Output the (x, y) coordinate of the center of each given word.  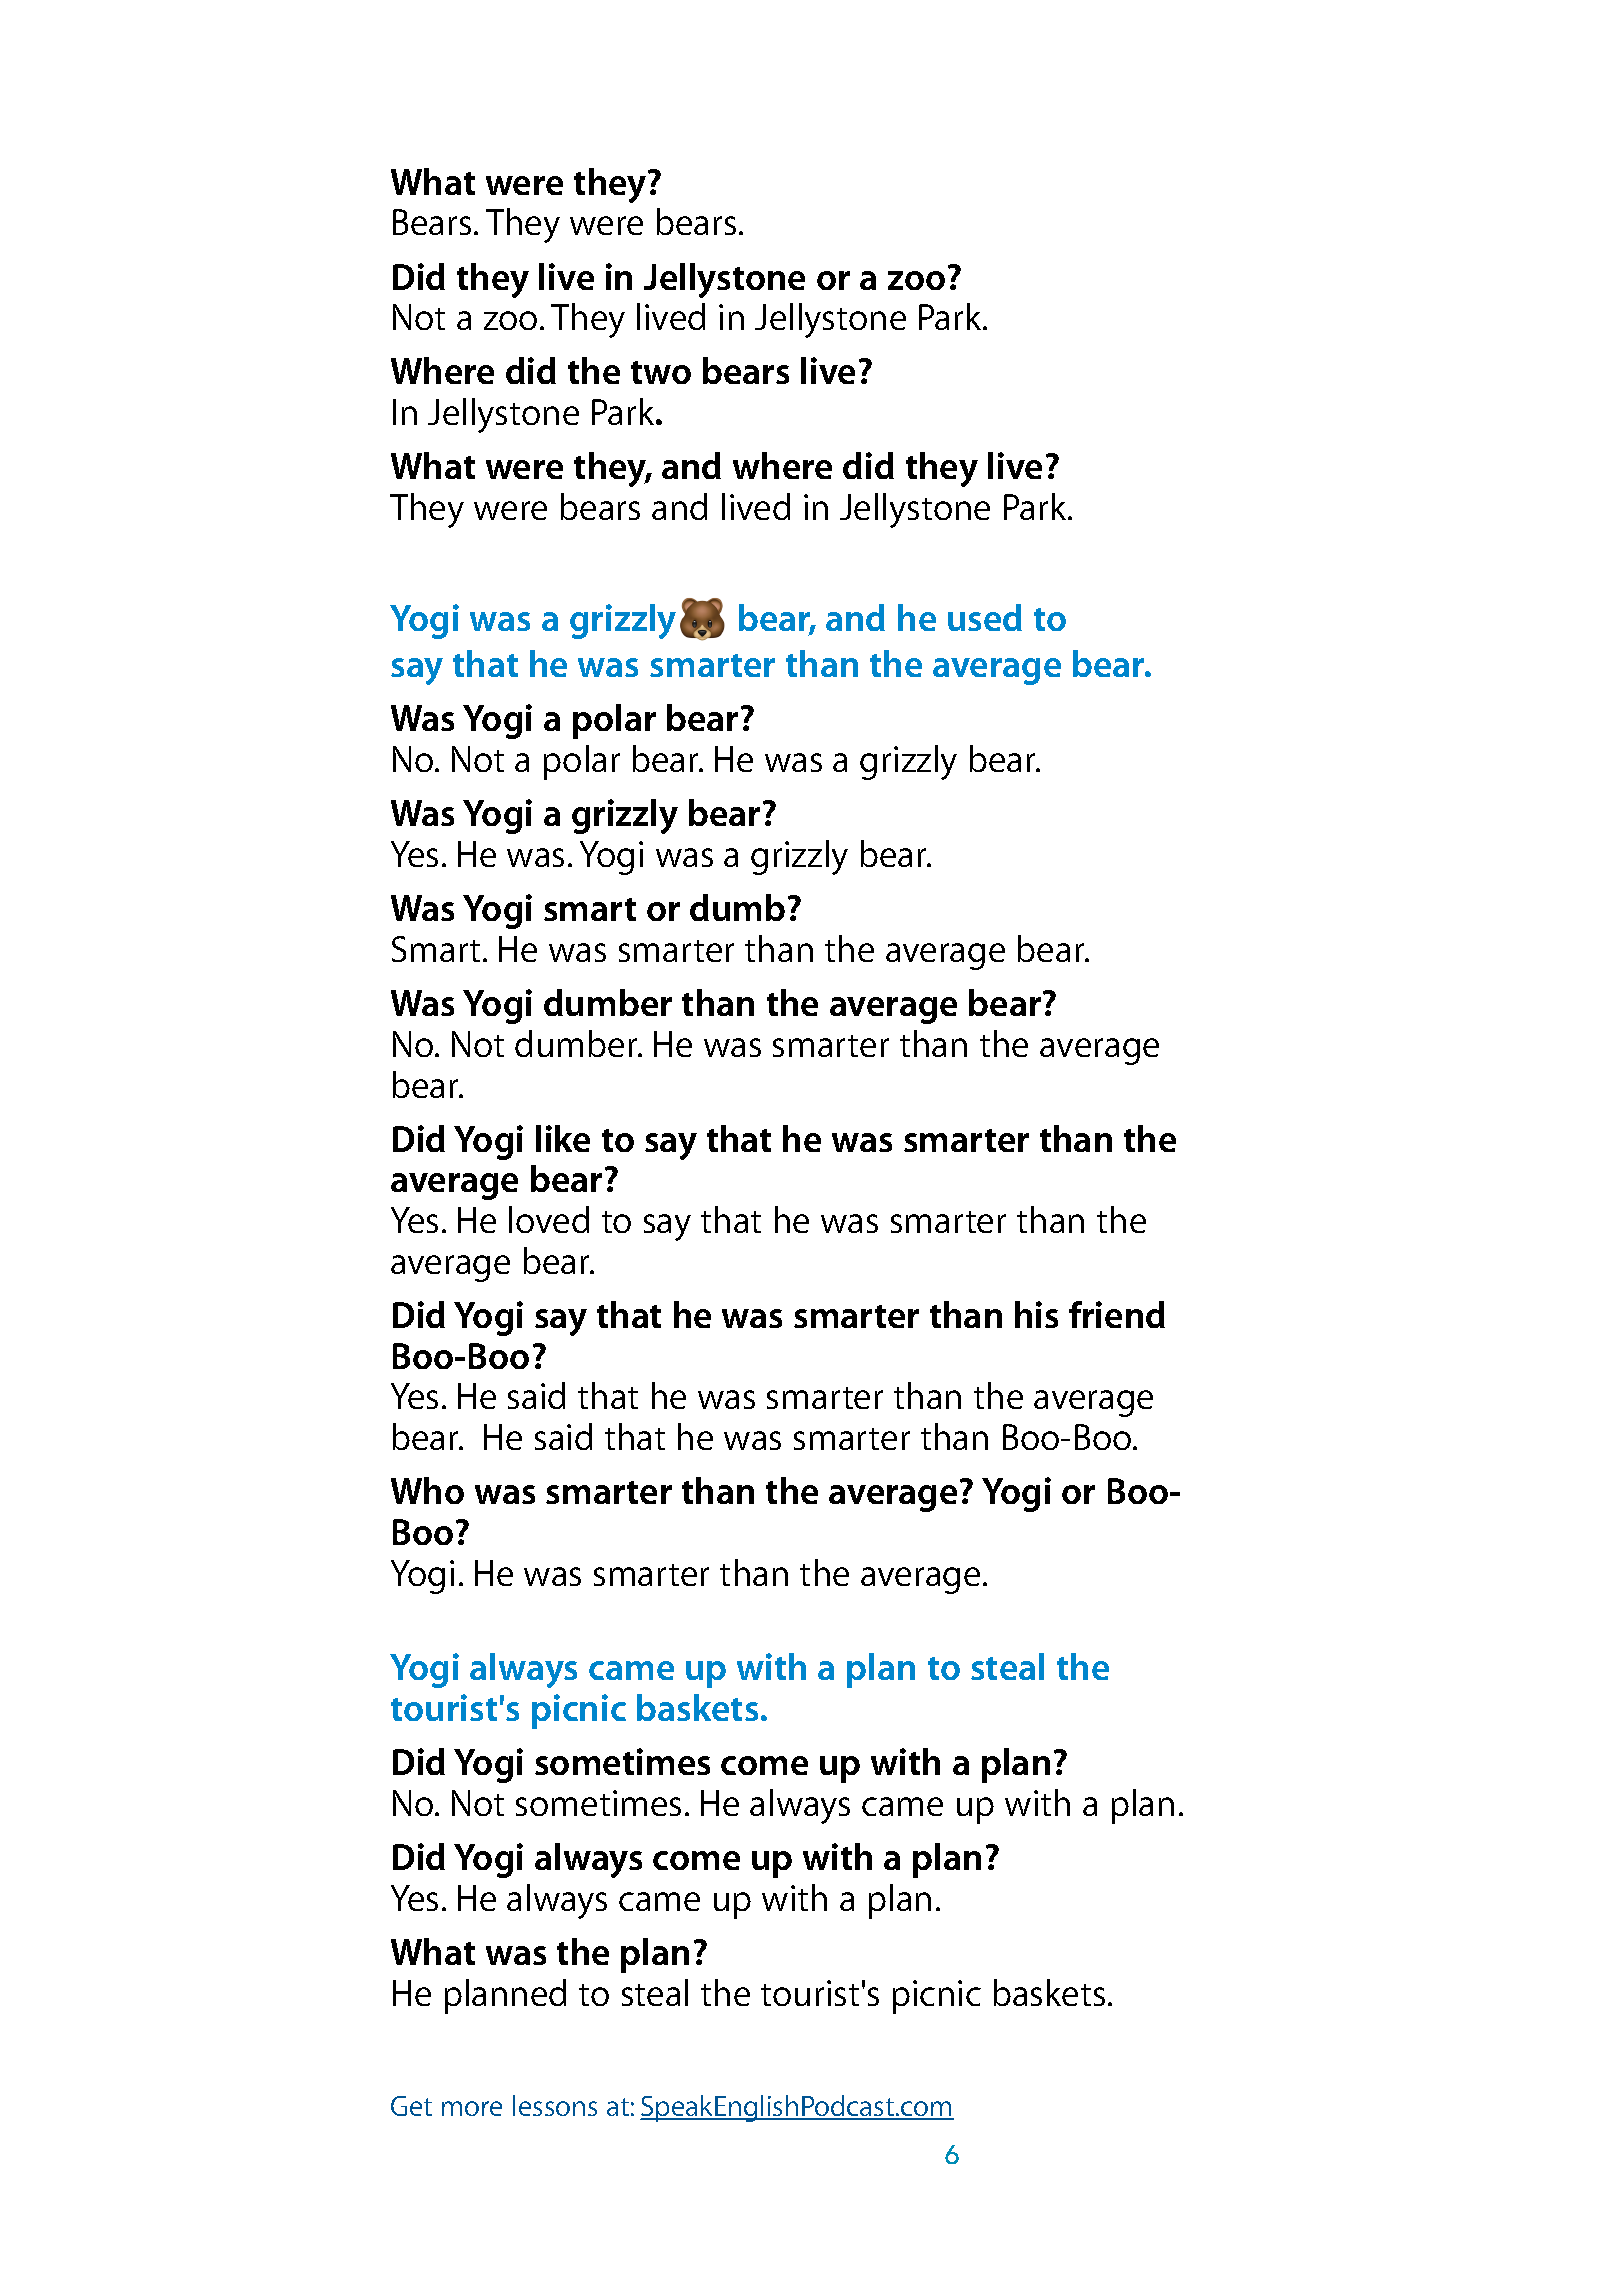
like (563, 1138)
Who (427, 1490)
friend (1117, 1314)
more (472, 2108)
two (661, 372)
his (1036, 1314)
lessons (555, 2105)
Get (411, 2106)
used (985, 617)
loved (549, 1219)
